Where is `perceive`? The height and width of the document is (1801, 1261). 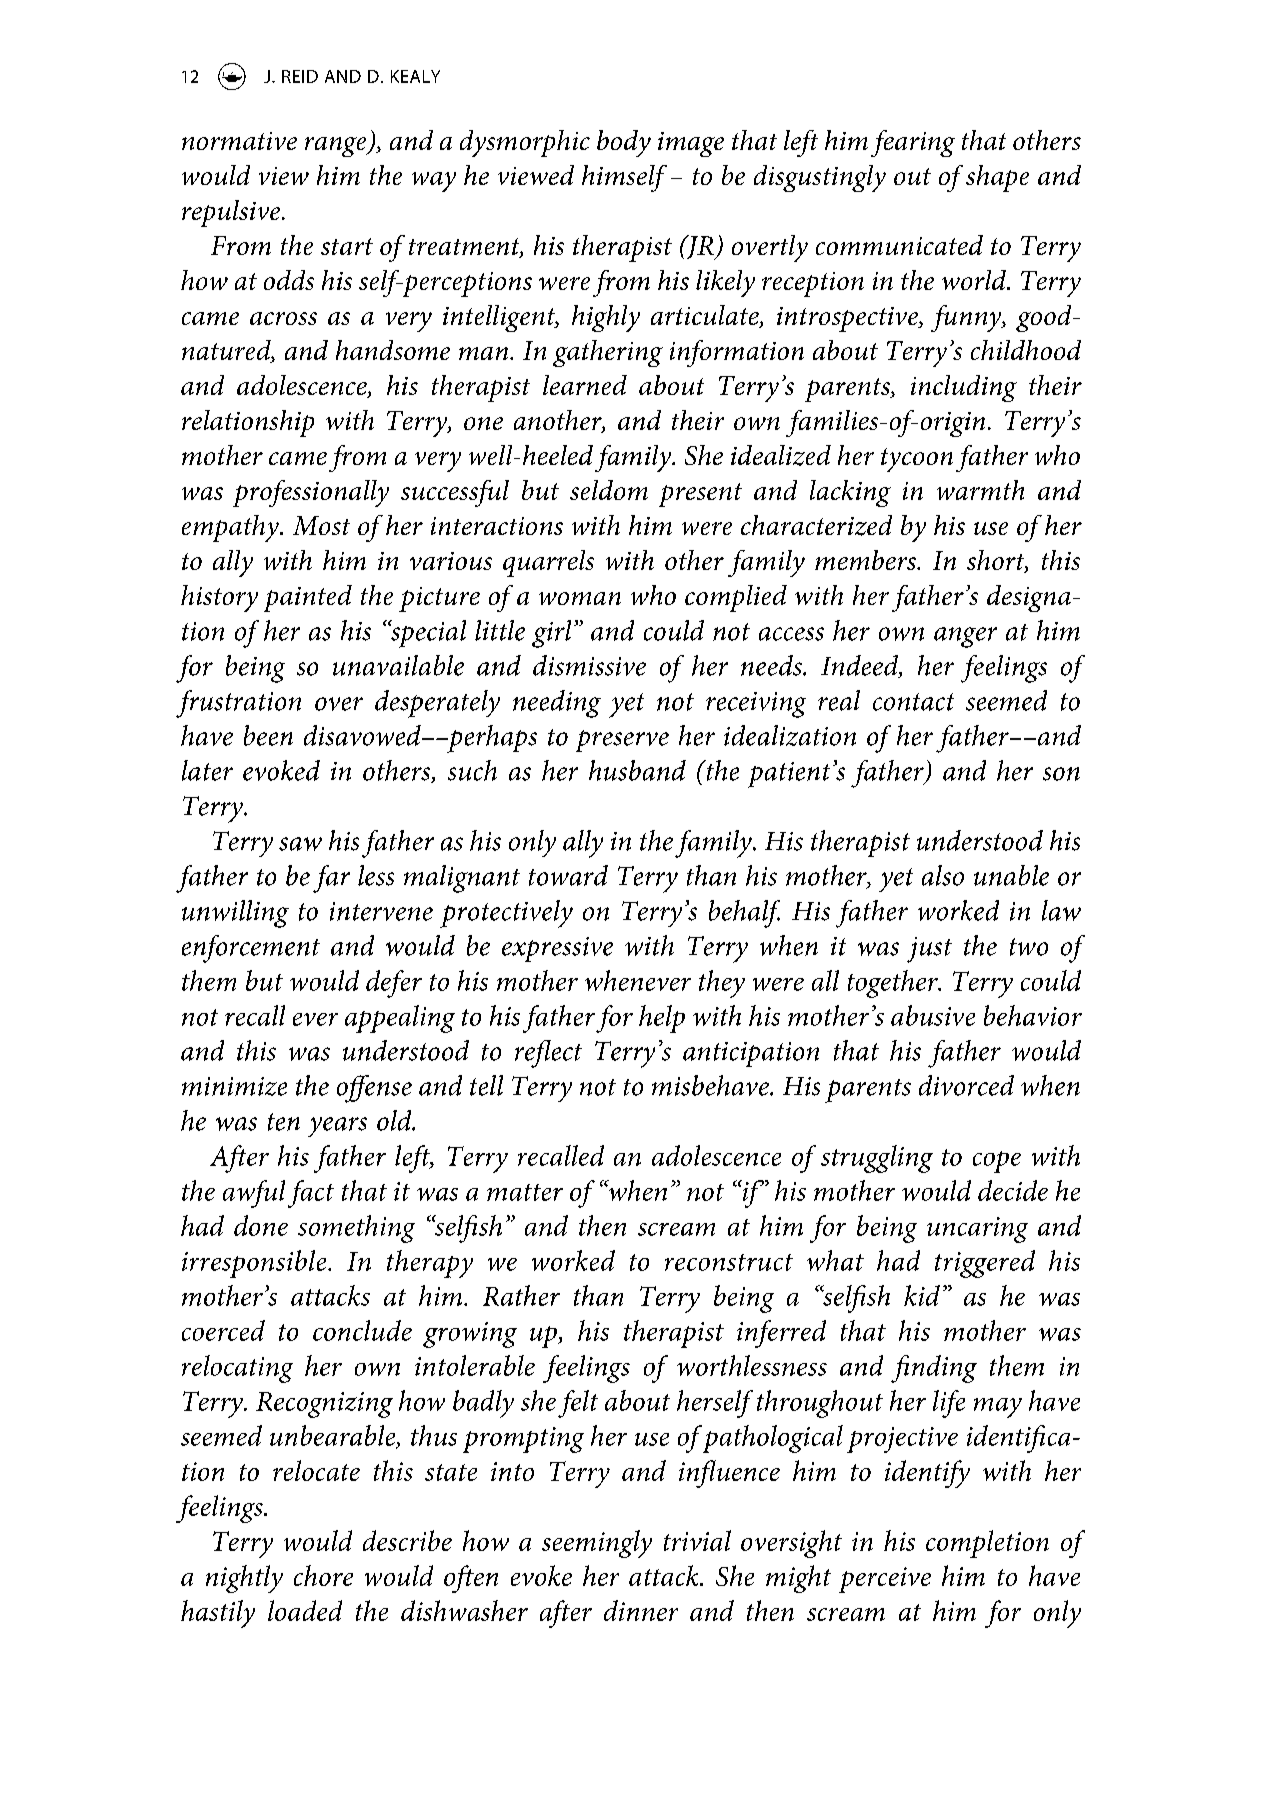
perceive is located at coordinates (885, 1580).
